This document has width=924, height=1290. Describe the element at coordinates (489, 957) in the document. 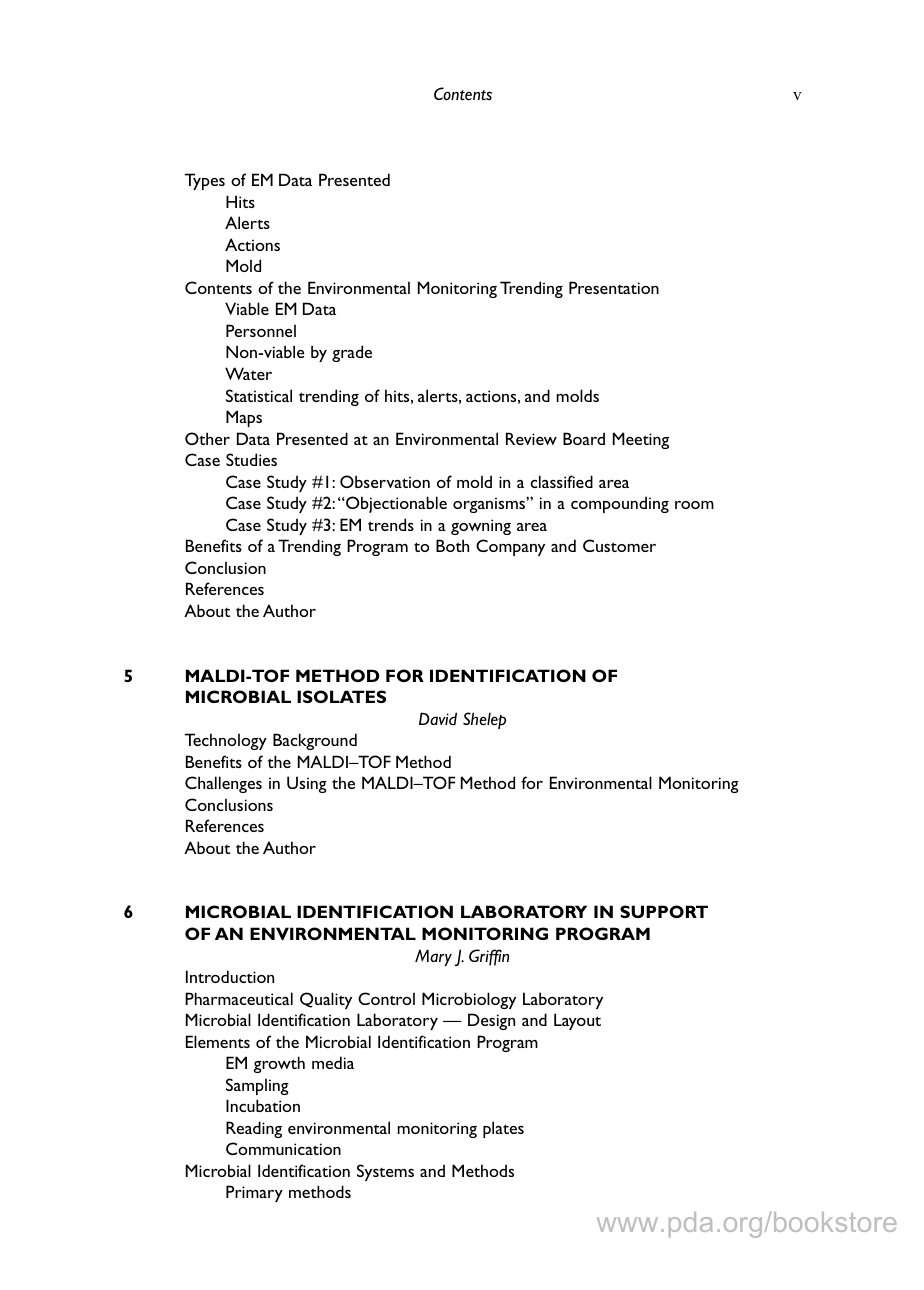

I see `Griffin` at that location.
